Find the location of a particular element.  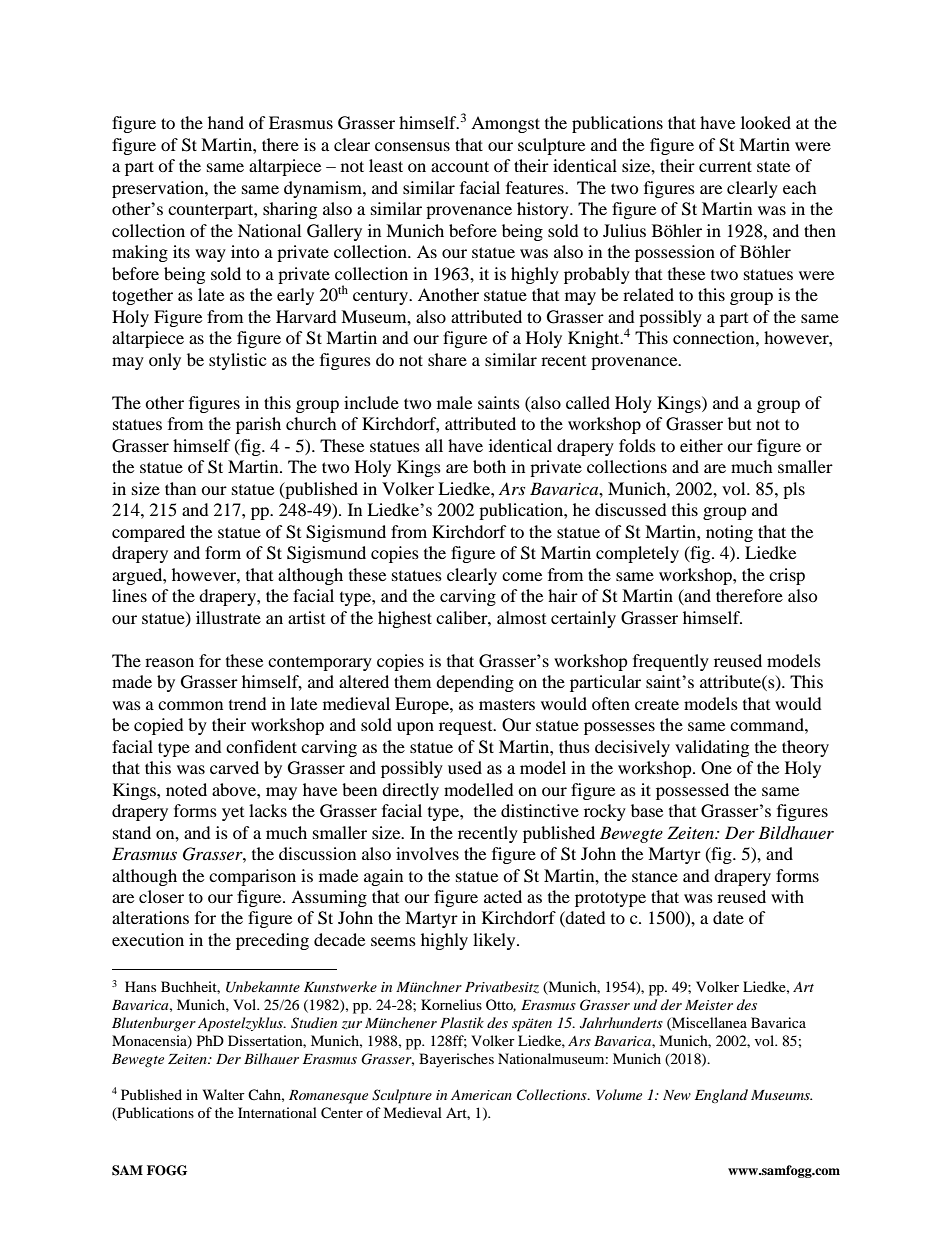

American is located at coordinates (481, 1095).
